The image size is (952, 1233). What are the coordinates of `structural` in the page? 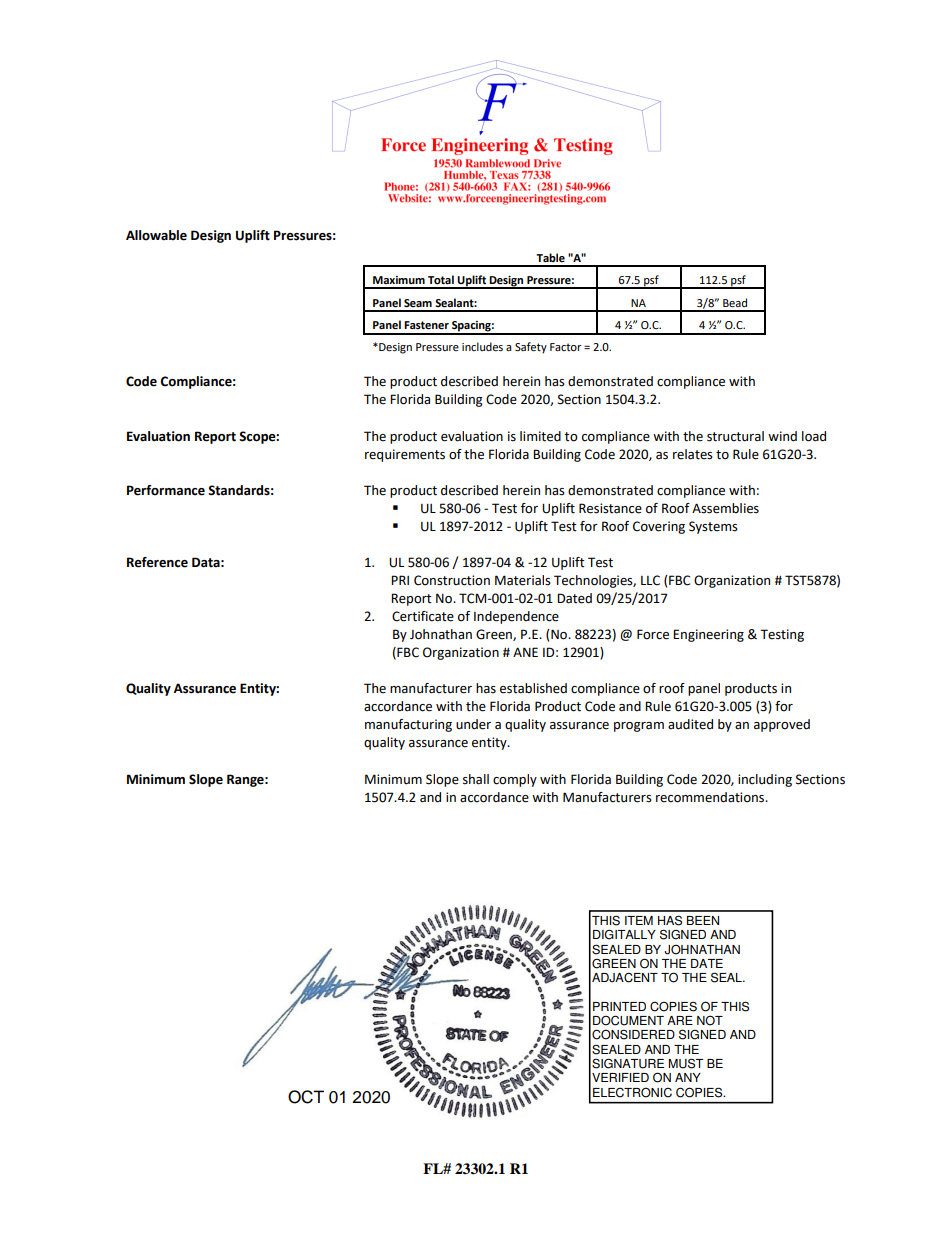 It's located at (735, 436).
